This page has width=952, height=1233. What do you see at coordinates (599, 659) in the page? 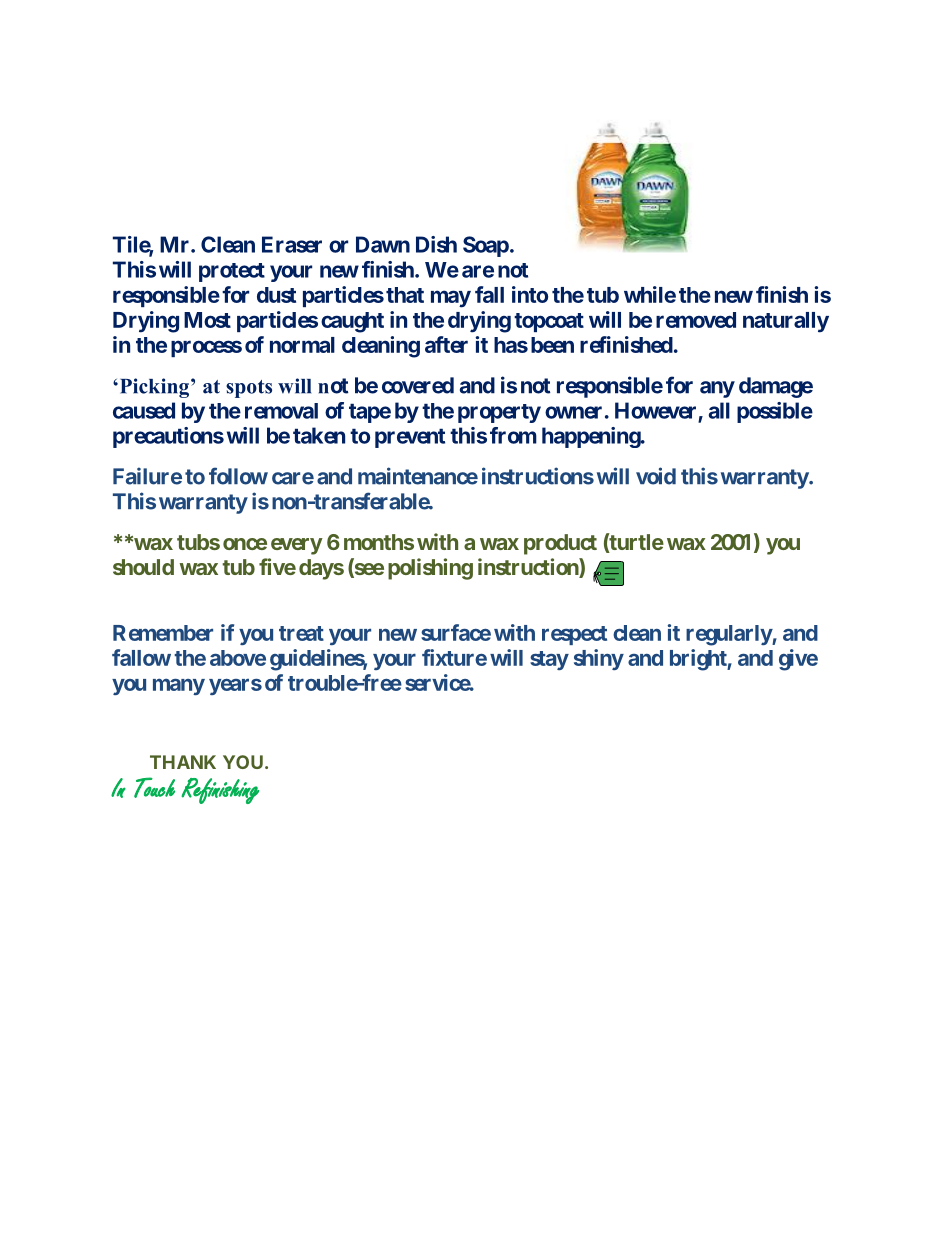
I see `shiny` at bounding box center [599, 659].
